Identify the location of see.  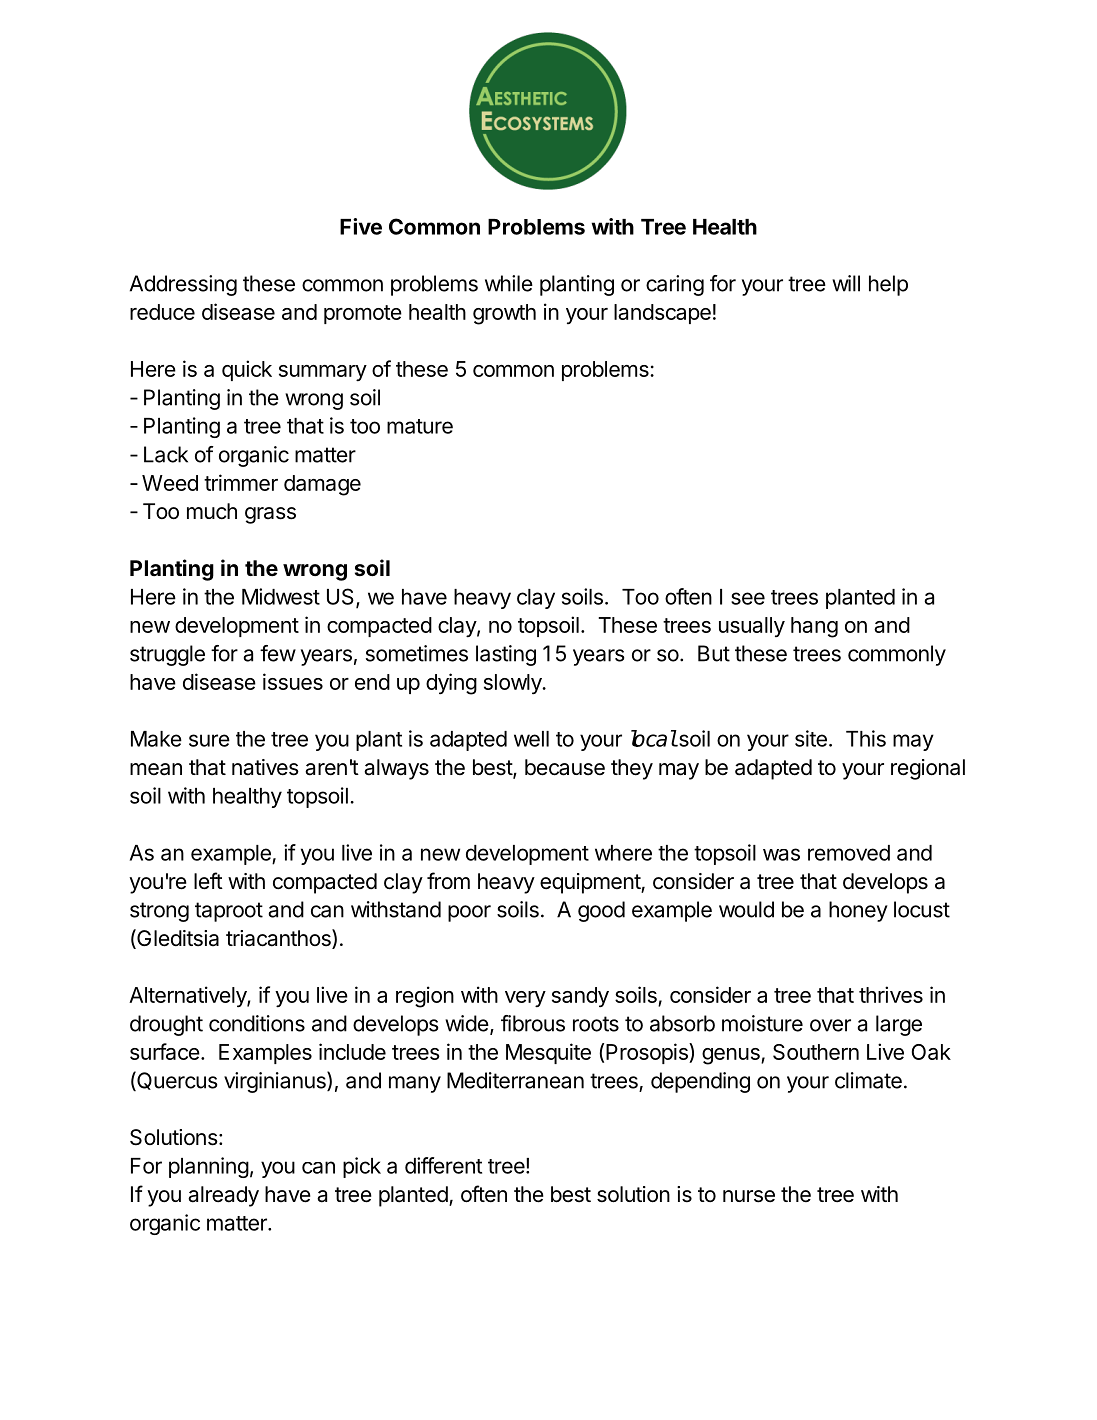
(748, 598).
